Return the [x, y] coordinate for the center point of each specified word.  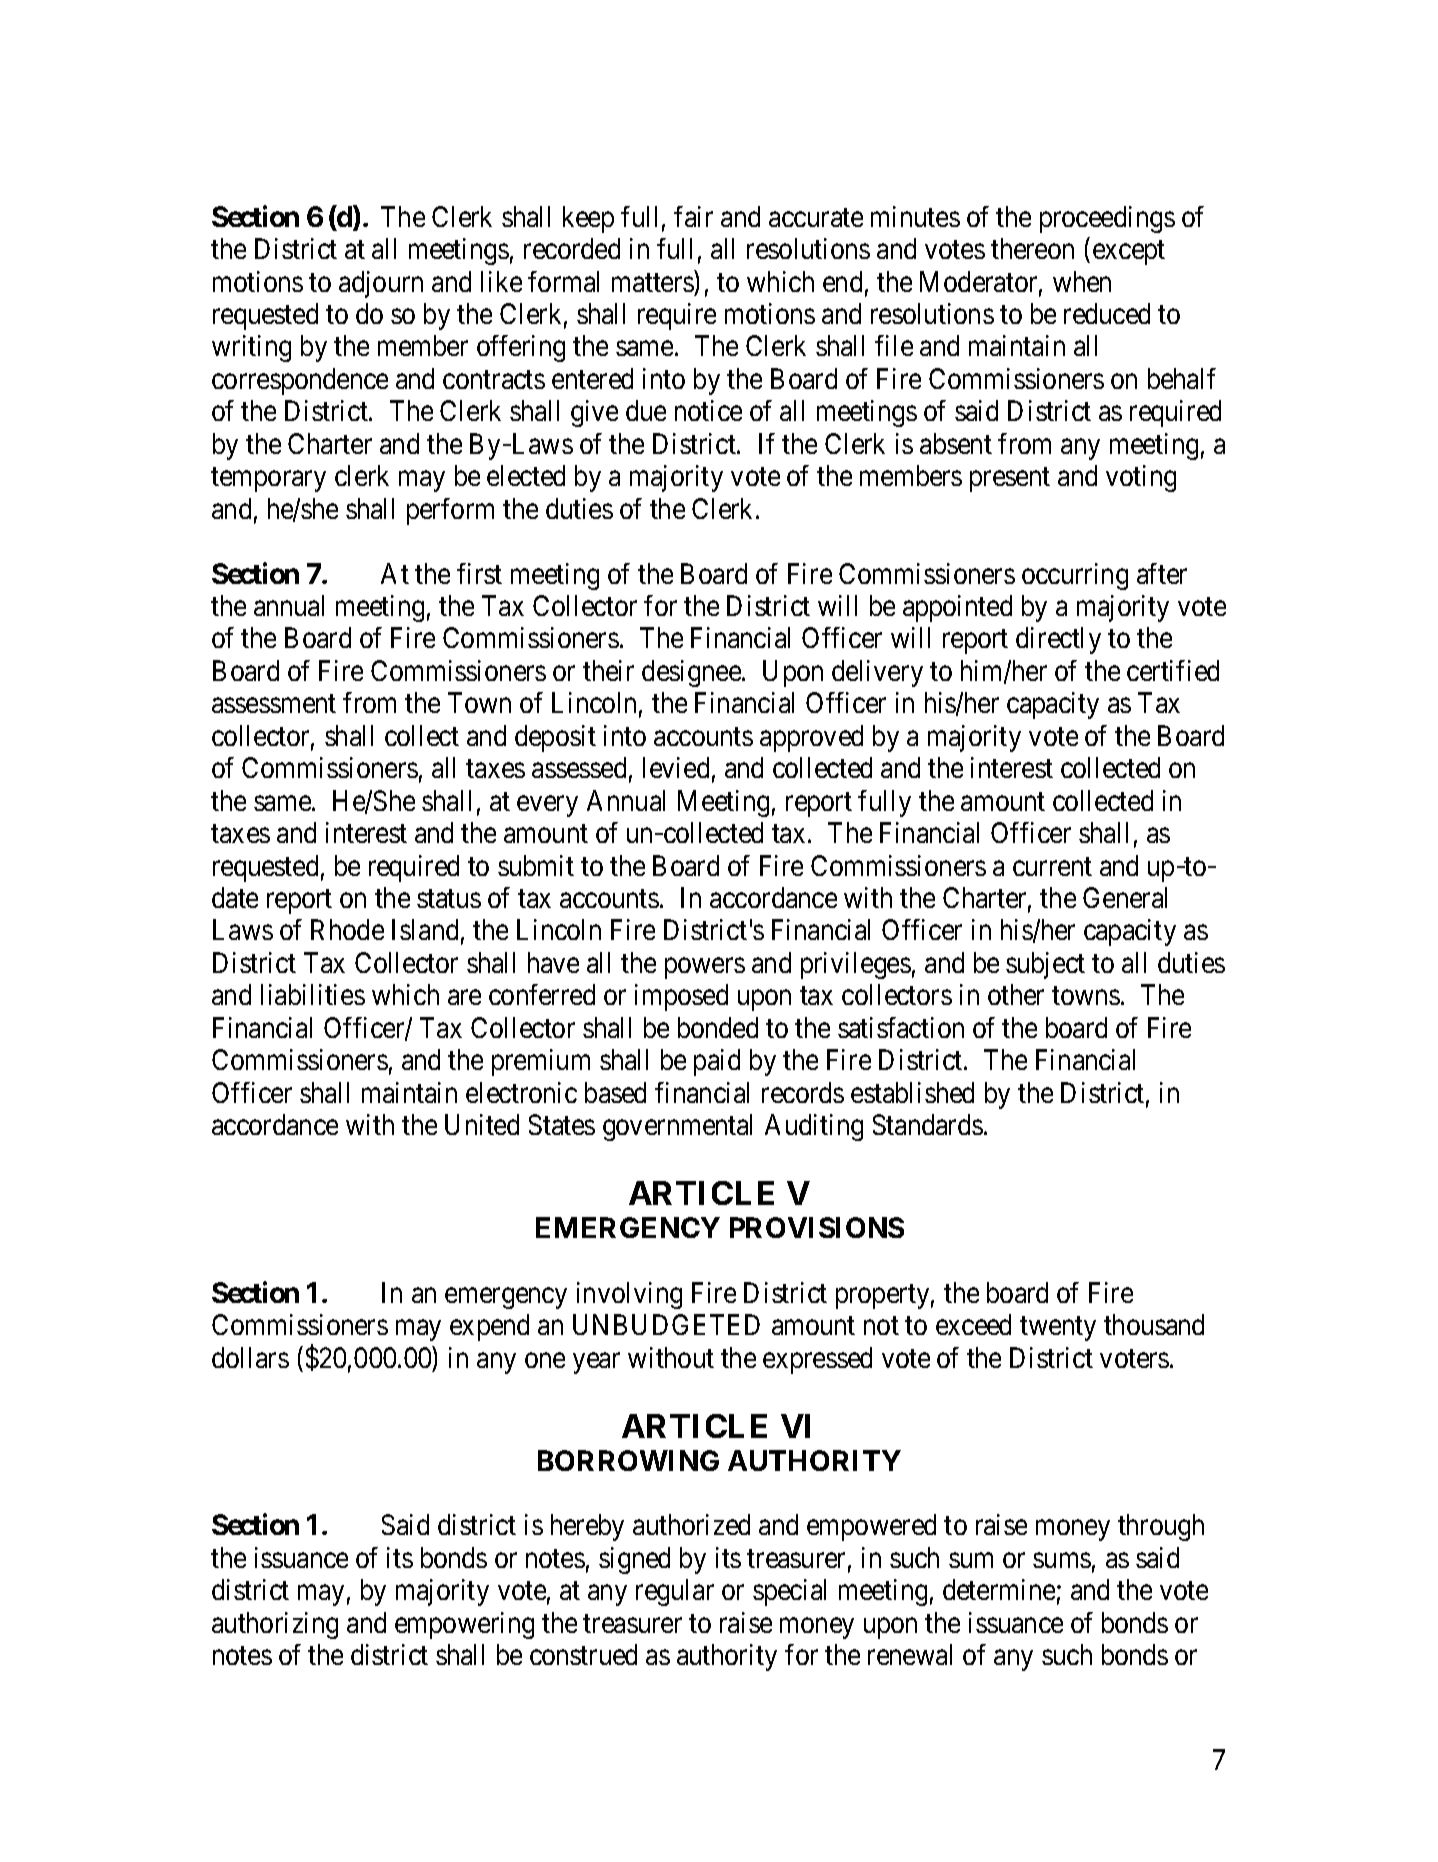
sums [1062, 1560]
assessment [274, 704]
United [482, 1124]
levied [676, 767]
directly [1058, 640]
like [501, 281]
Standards [928, 1124]
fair [693, 216]
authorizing [275, 1625]
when [1082, 281]
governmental [677, 1127]
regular [675, 1592]
